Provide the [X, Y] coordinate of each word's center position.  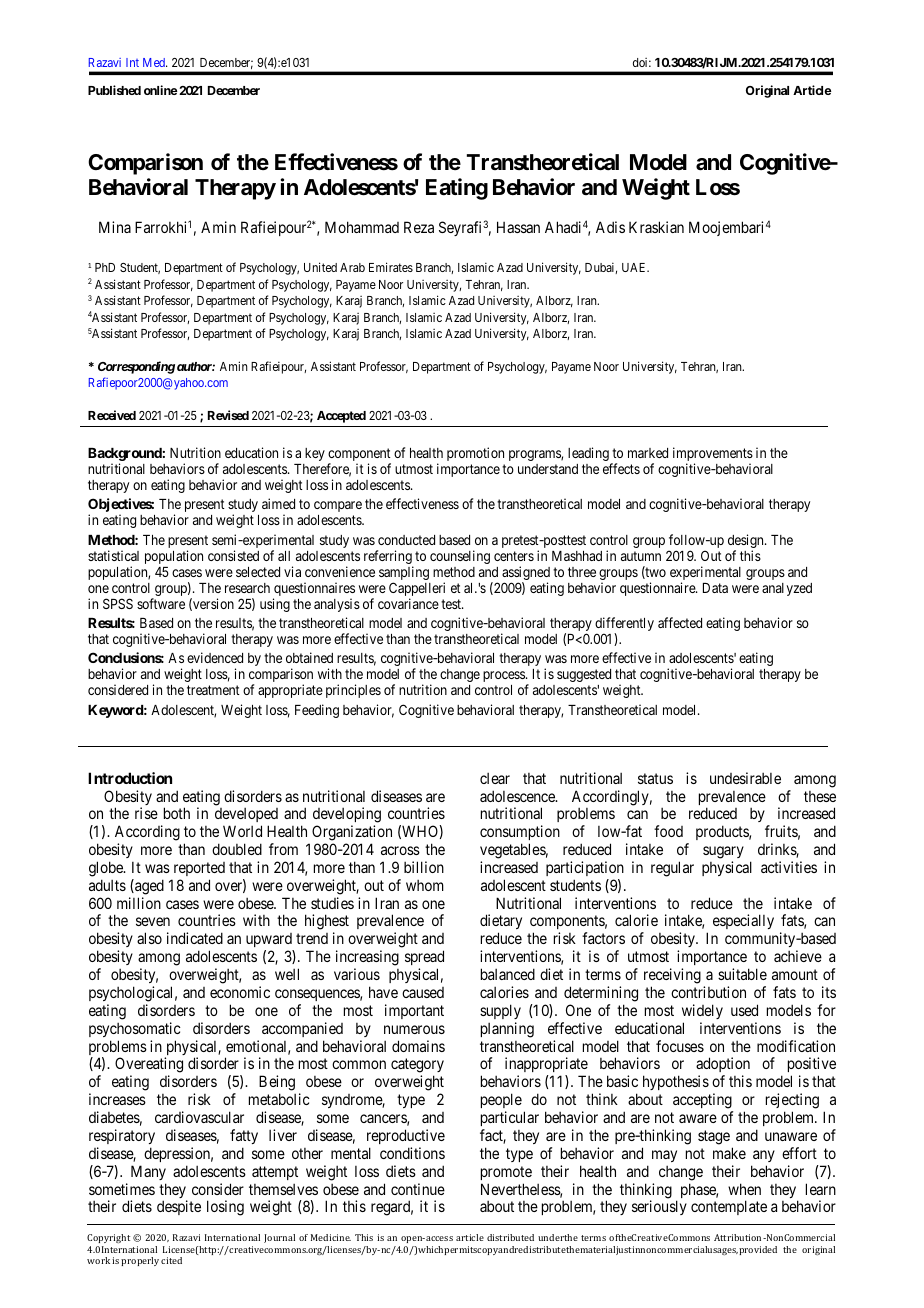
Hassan [518, 227]
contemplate [729, 1207]
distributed [510, 1237]
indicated [195, 938]
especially [743, 921]
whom [425, 885]
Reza [419, 227]
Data [715, 588]
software [161, 603]
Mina [115, 227]
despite [179, 1207]
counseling [460, 557]
